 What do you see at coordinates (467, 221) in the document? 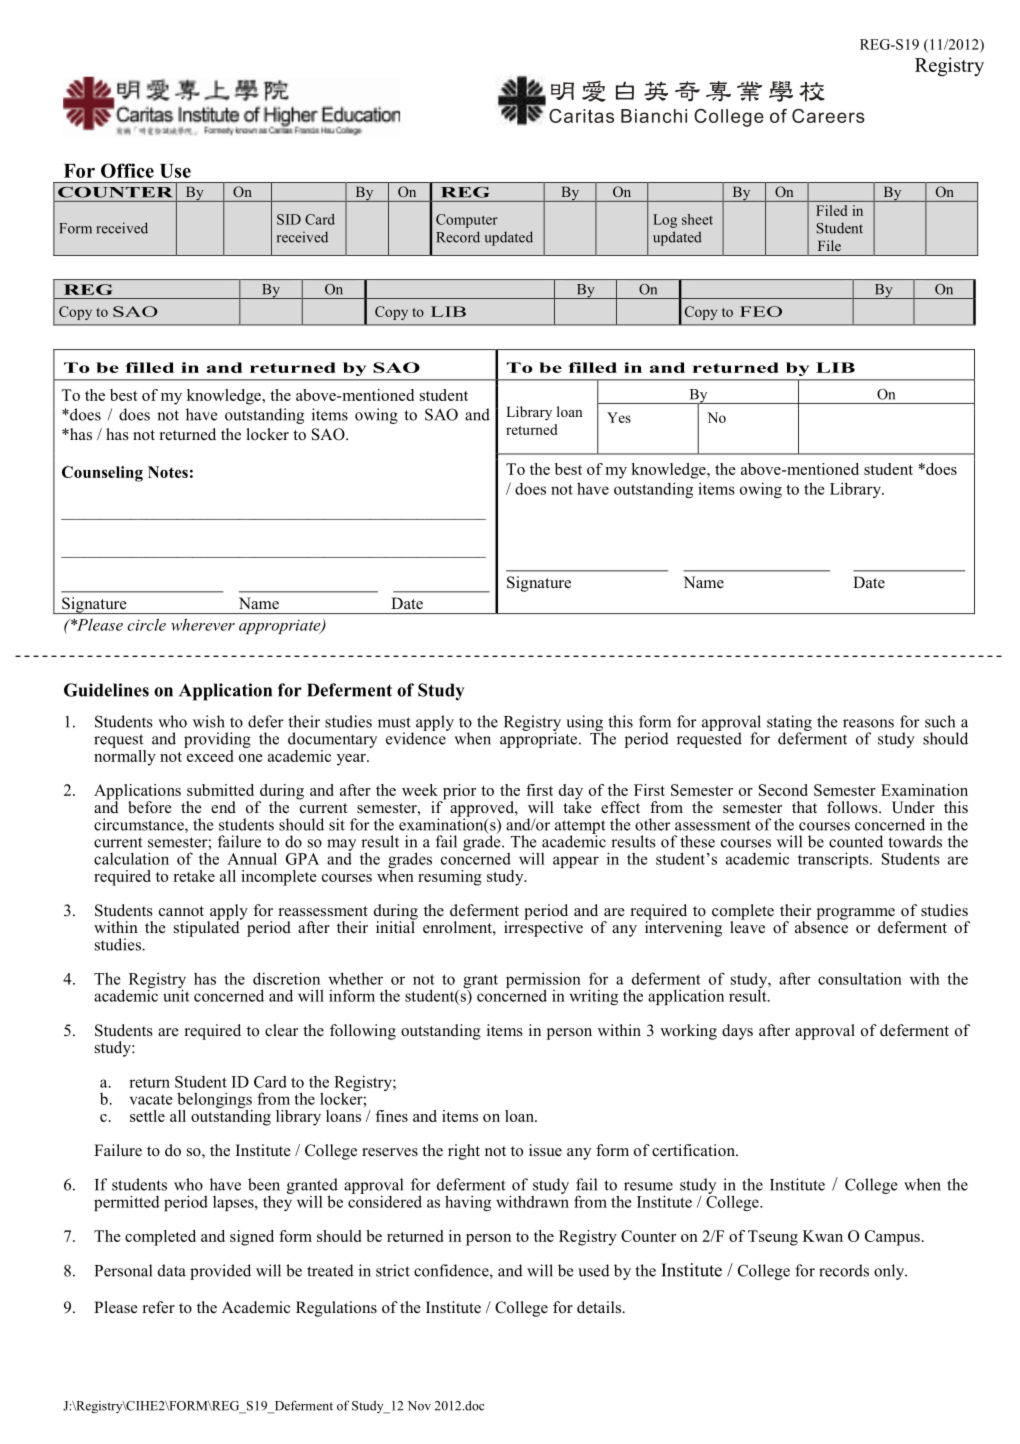
I see `Computer` at bounding box center [467, 221].
